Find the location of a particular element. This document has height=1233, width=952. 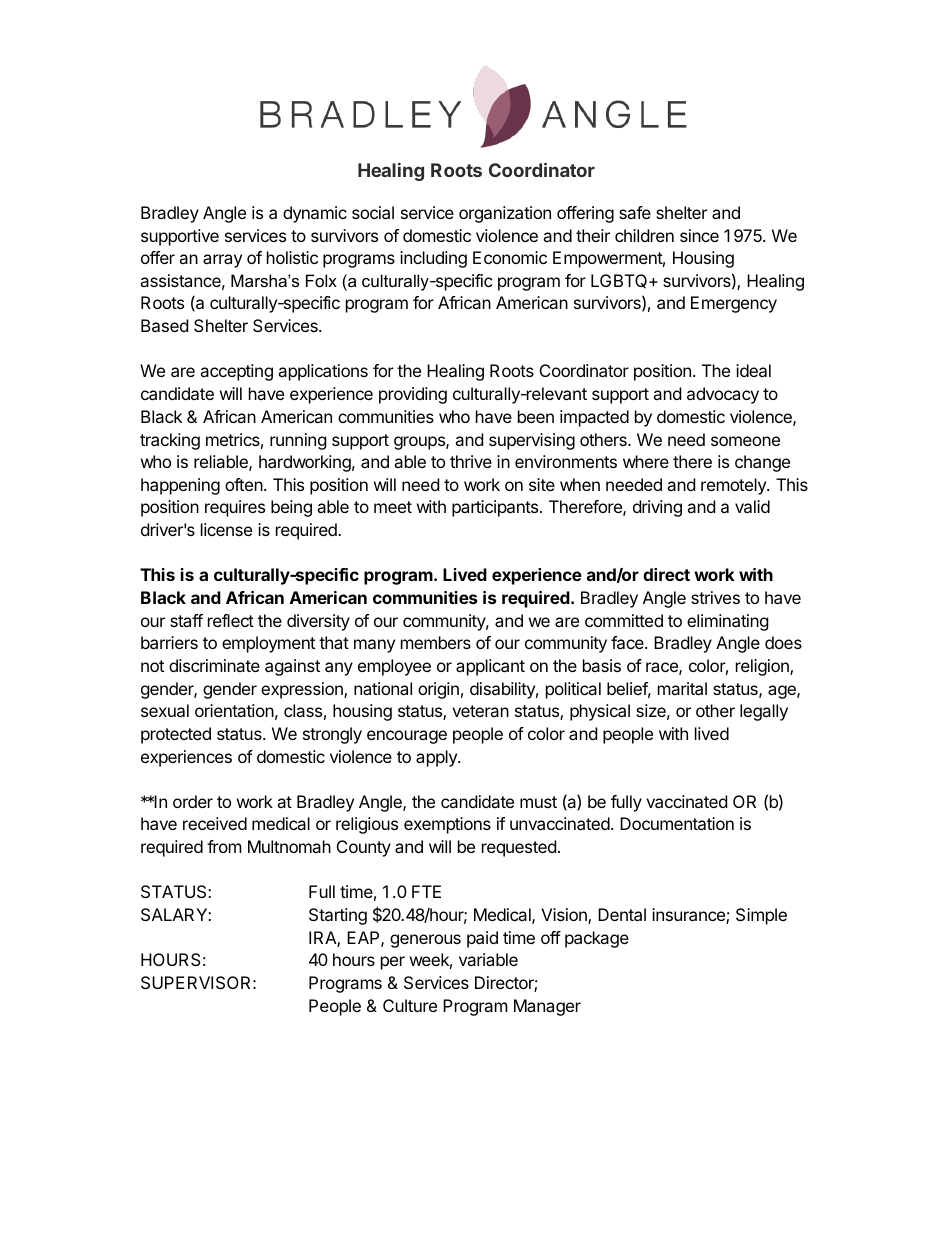

members is located at coordinates (436, 642).
